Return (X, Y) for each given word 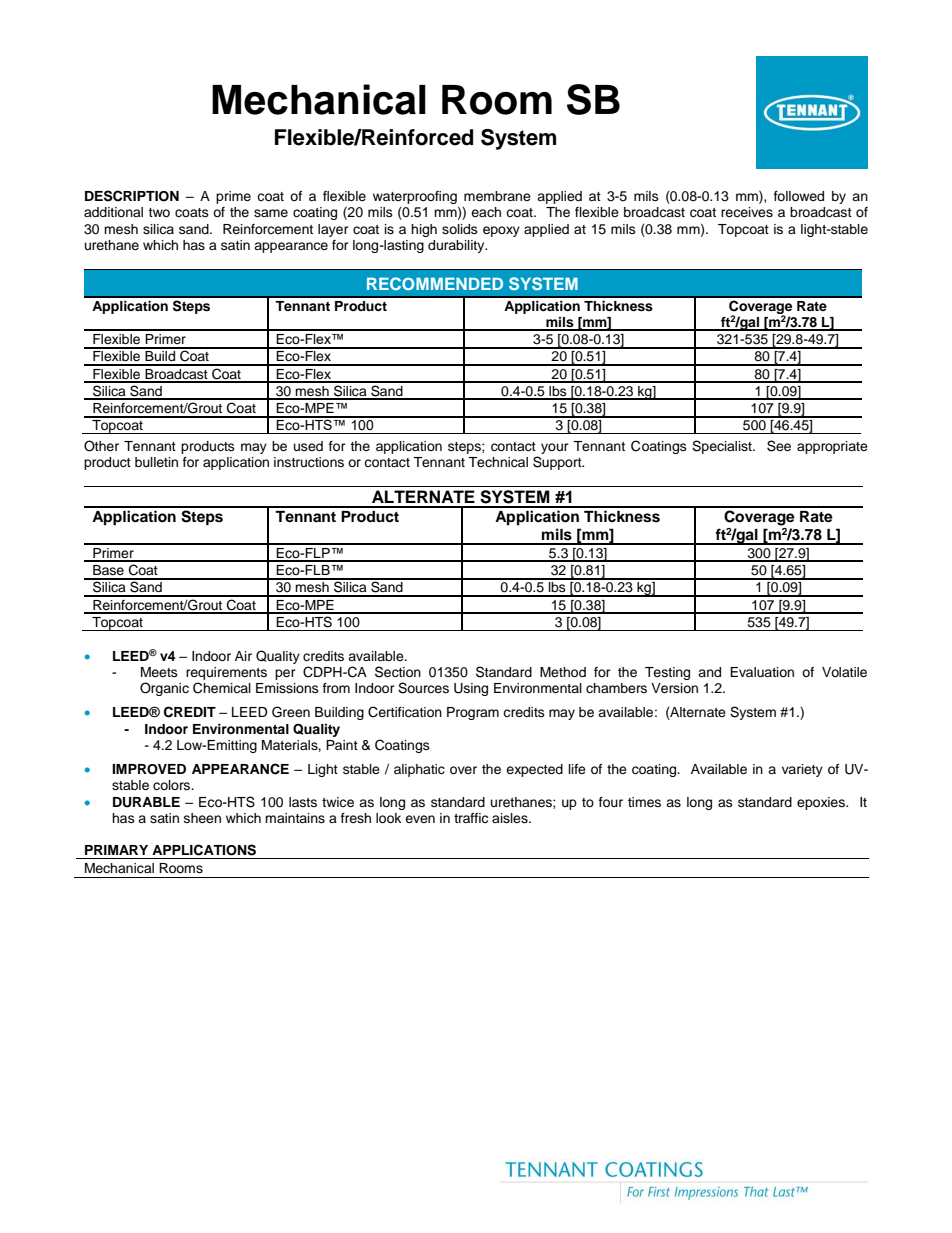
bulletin (156, 462)
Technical (498, 462)
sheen (202, 818)
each (486, 212)
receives (747, 212)
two (159, 212)
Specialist (723, 447)
